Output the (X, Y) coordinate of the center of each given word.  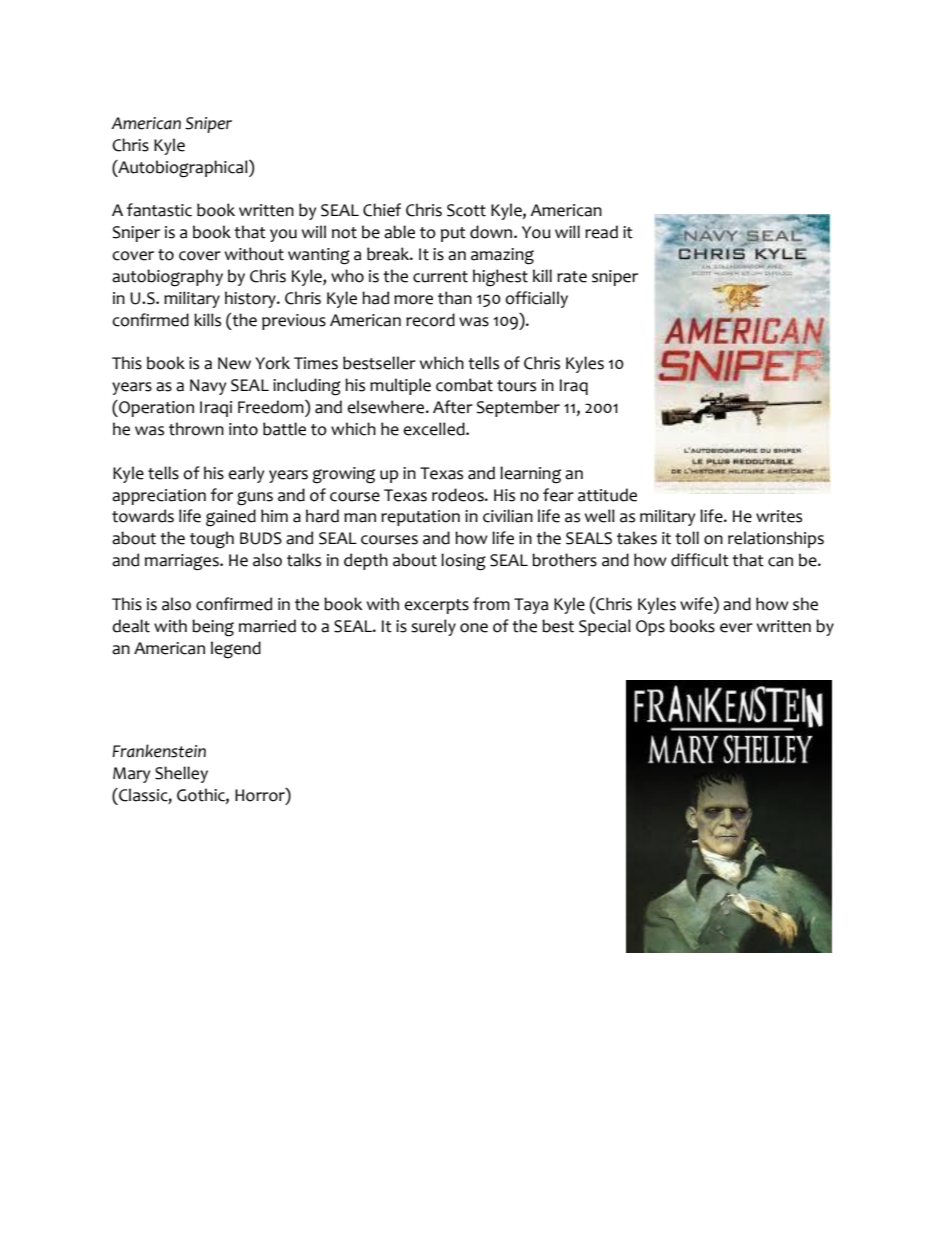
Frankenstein (159, 751)
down (492, 232)
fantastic (159, 210)
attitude (607, 495)
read (601, 232)
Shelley (181, 774)
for (222, 495)
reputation (420, 518)
